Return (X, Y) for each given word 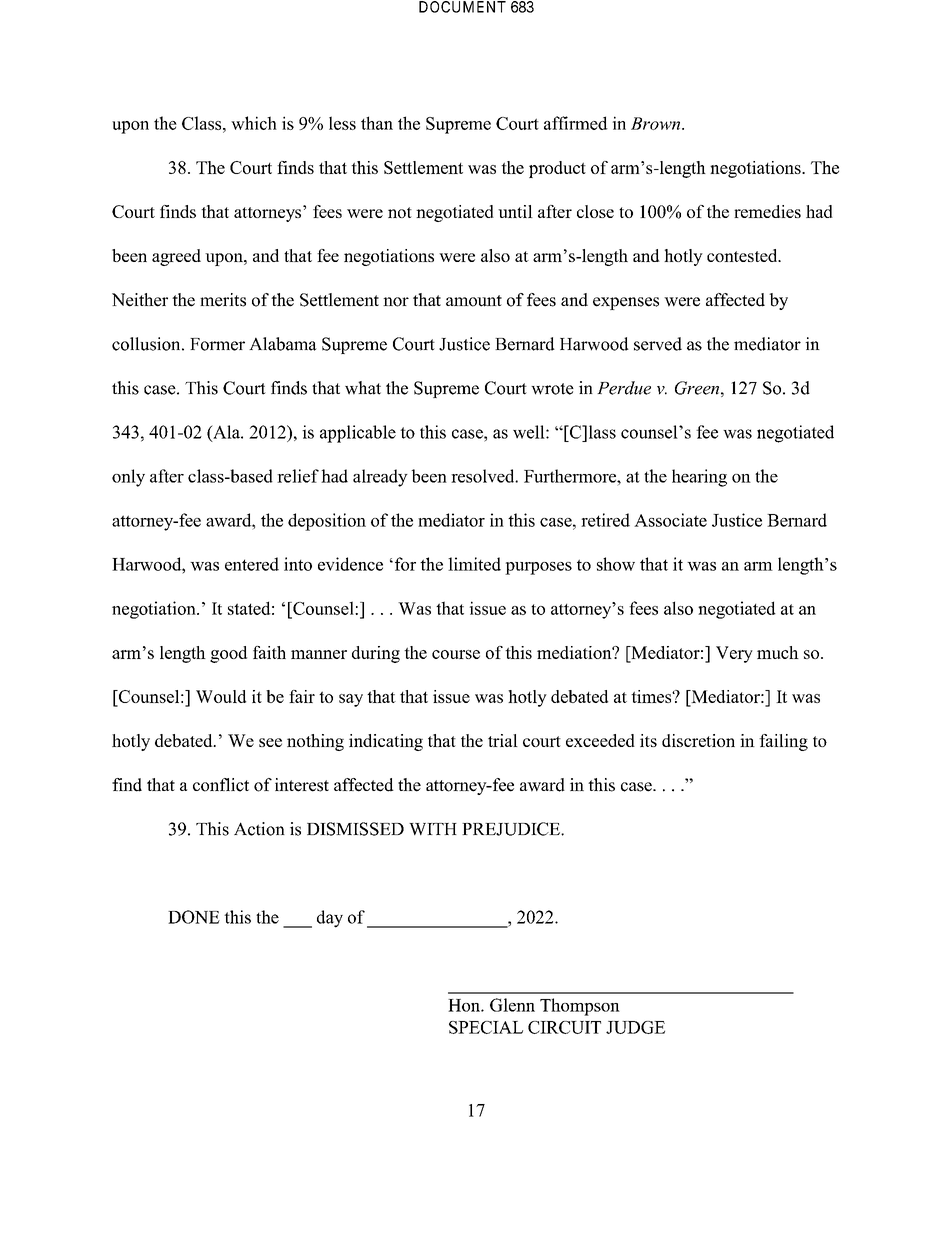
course (456, 654)
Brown (657, 123)
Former (217, 344)
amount (474, 301)
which (254, 123)
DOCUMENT (462, 7)
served (658, 344)
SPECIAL (486, 1027)
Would (221, 696)
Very (734, 654)
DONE (194, 917)
